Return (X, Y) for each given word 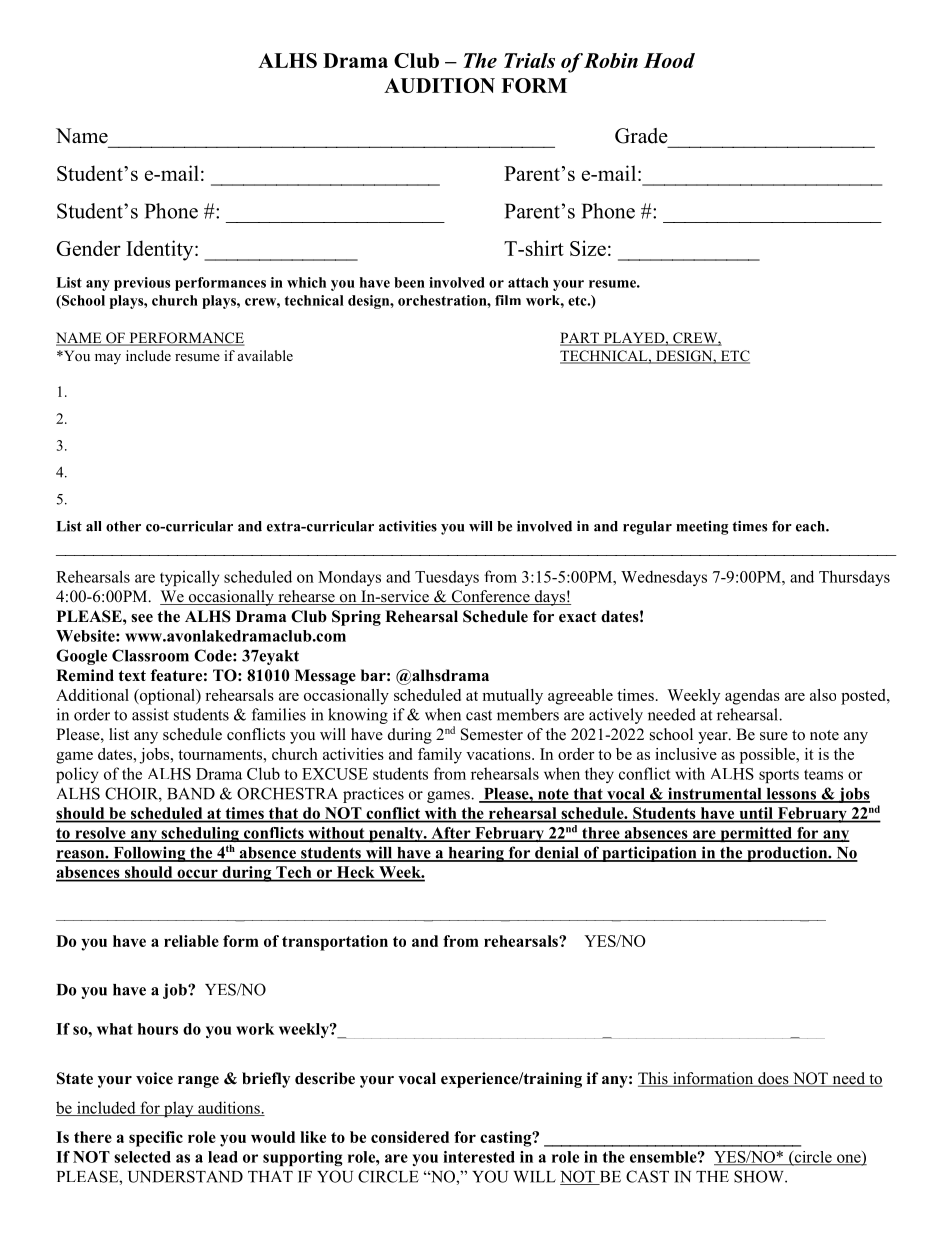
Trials (529, 60)
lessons (791, 795)
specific (156, 1139)
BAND (191, 794)
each (811, 526)
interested (479, 1157)
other (123, 526)
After (451, 834)
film (508, 300)
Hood (669, 60)
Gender (88, 248)
